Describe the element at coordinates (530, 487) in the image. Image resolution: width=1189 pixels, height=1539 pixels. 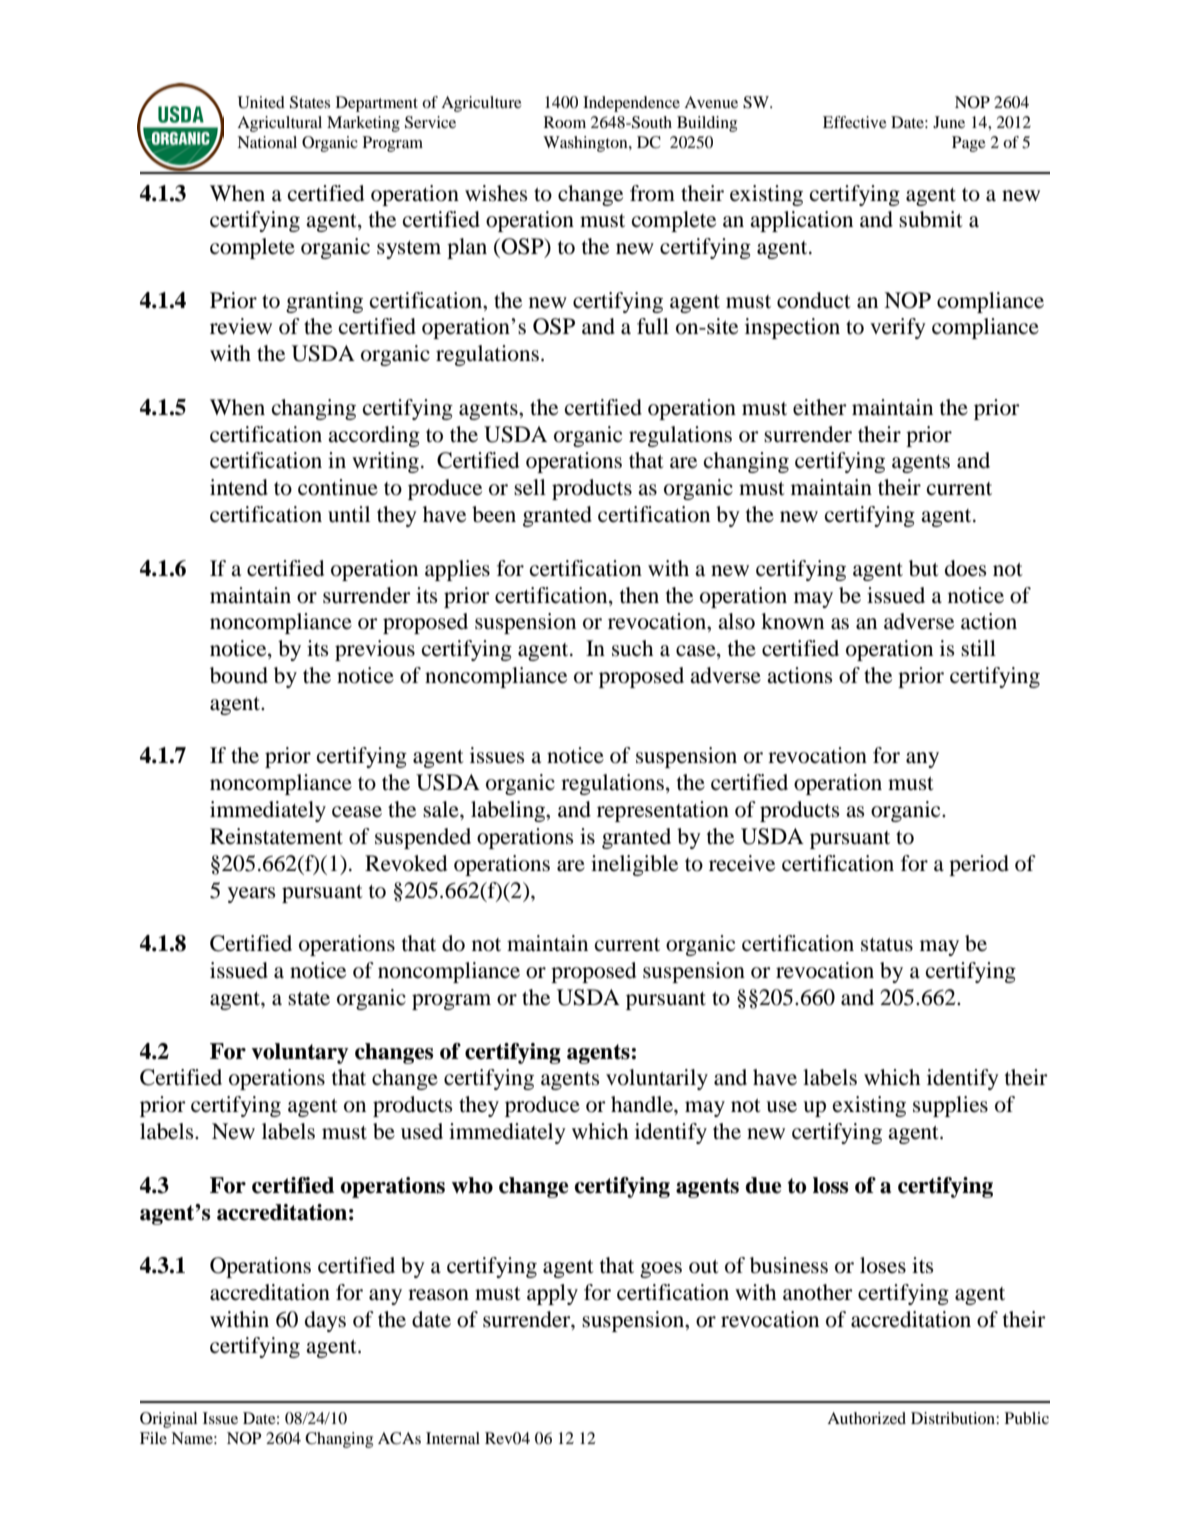
I see `sell` at that location.
